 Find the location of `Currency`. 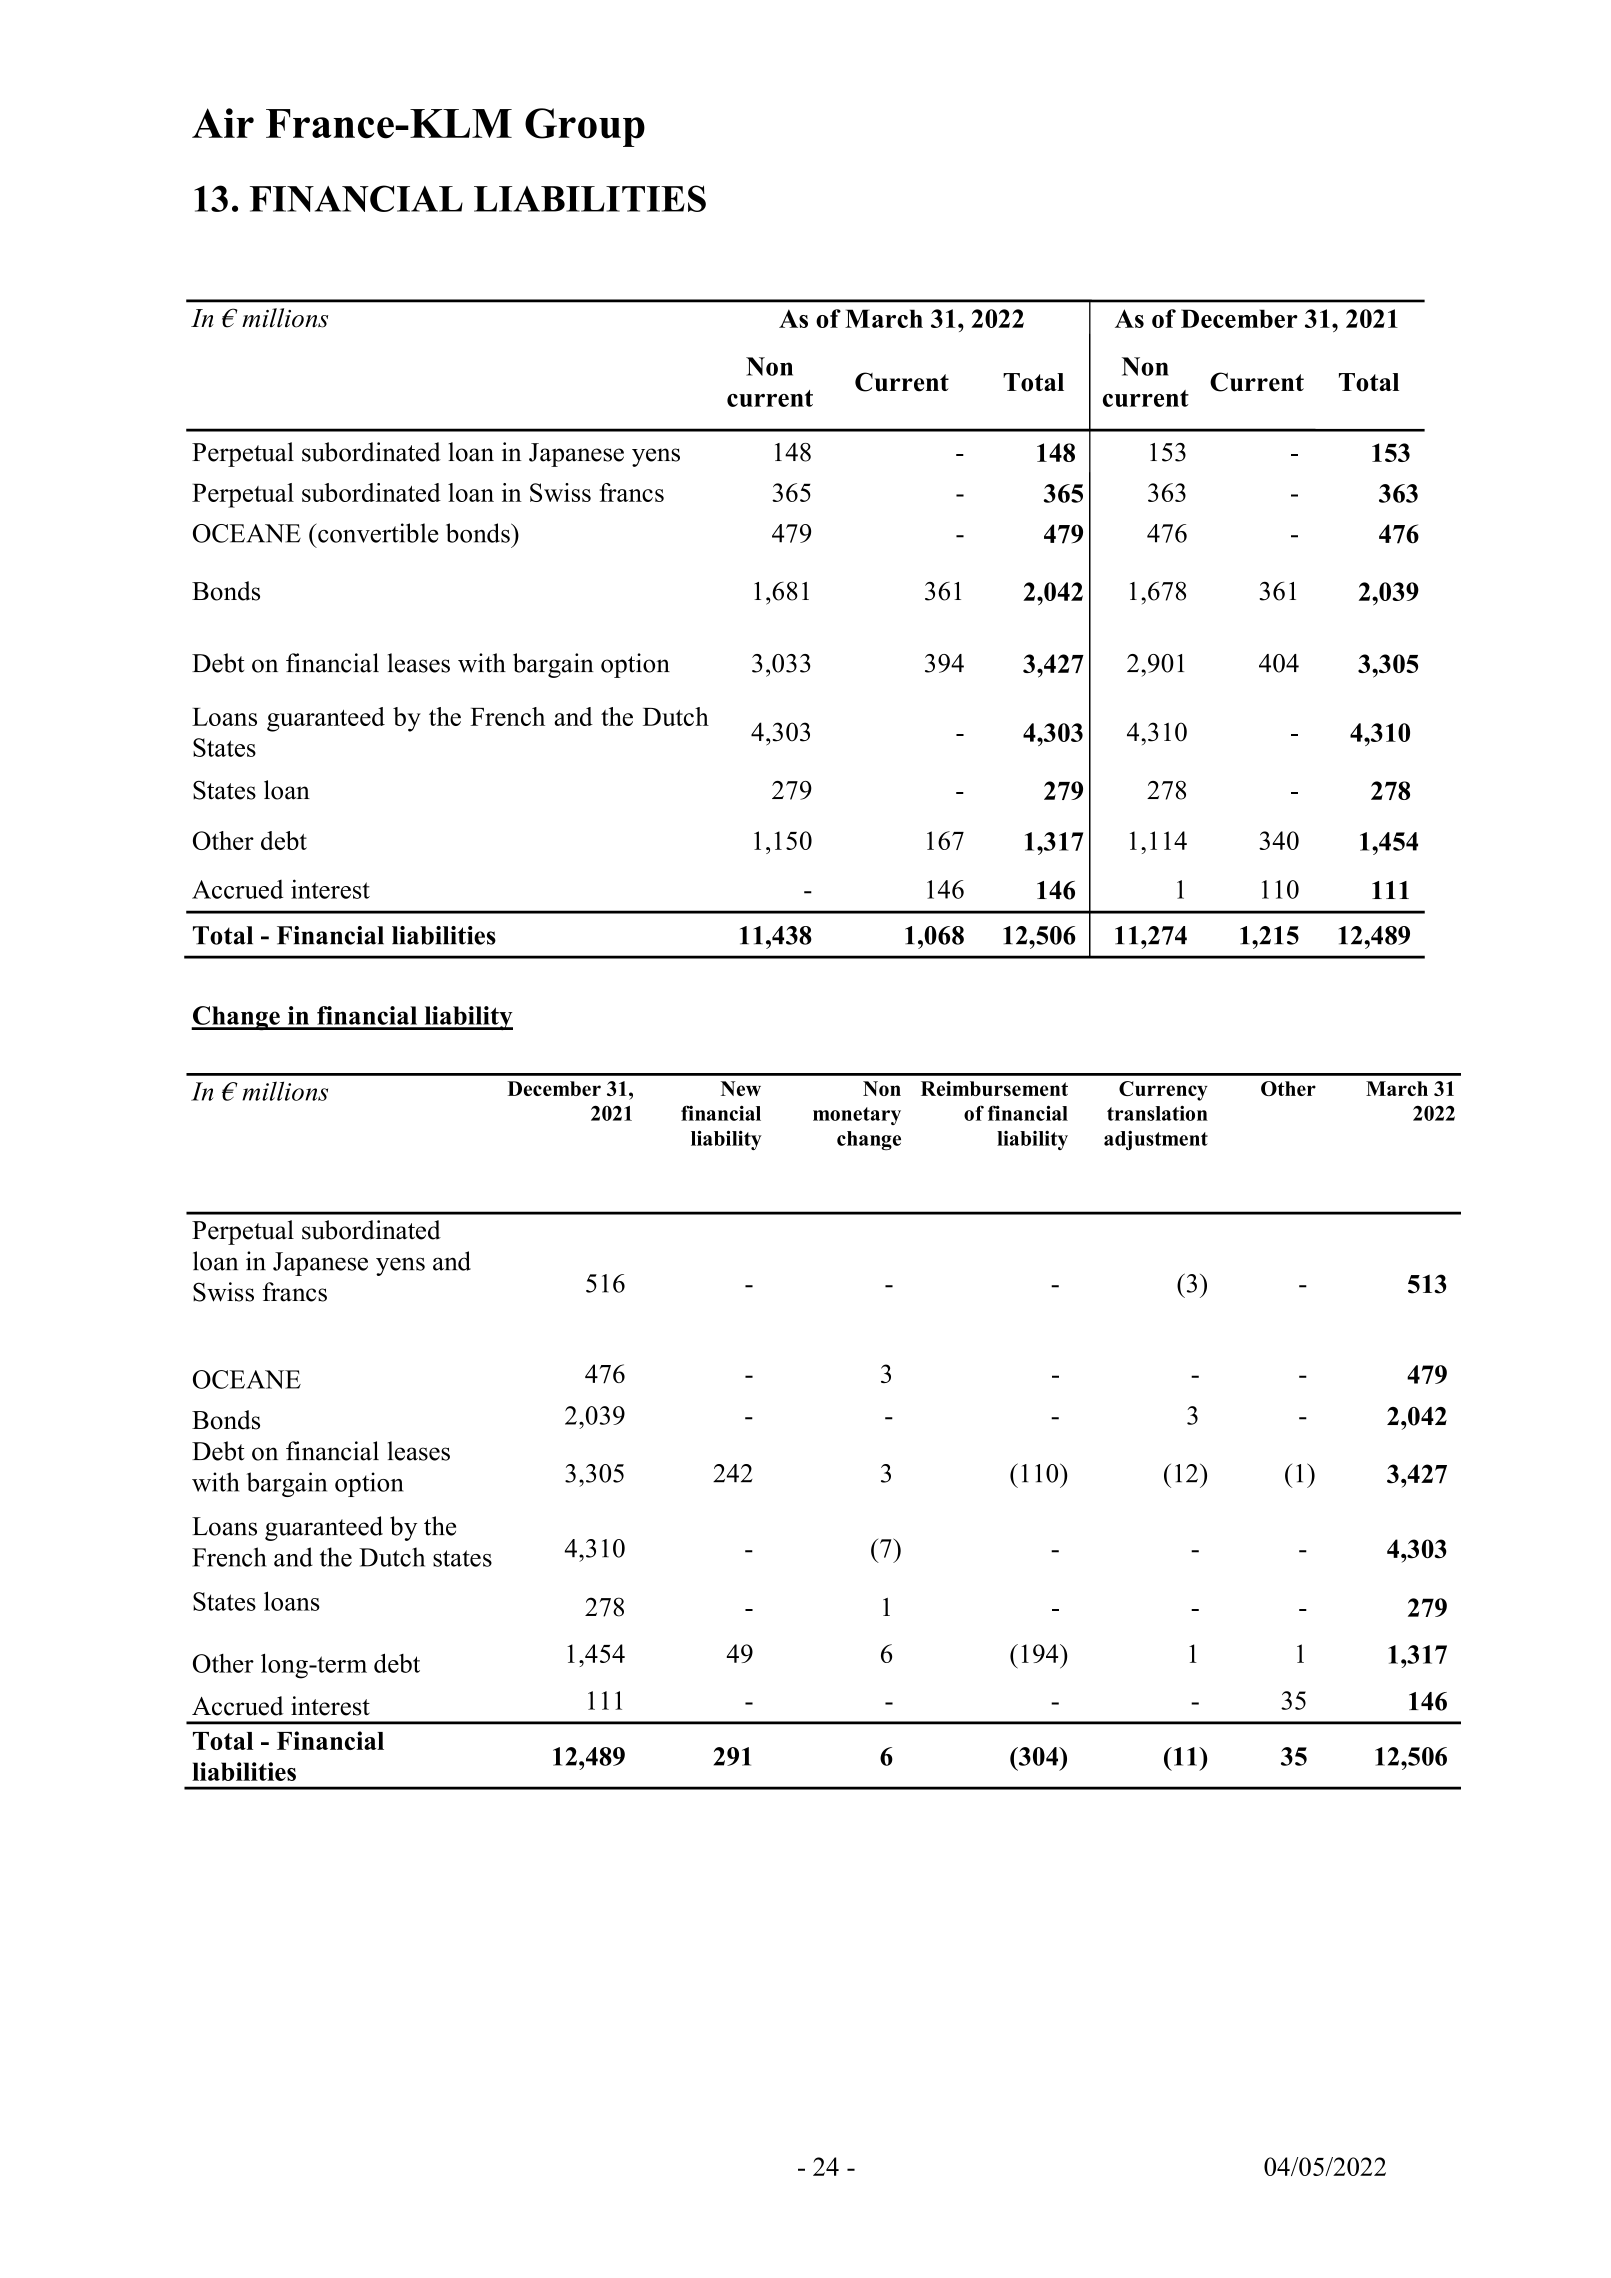

Currency is located at coordinates (1163, 1091).
